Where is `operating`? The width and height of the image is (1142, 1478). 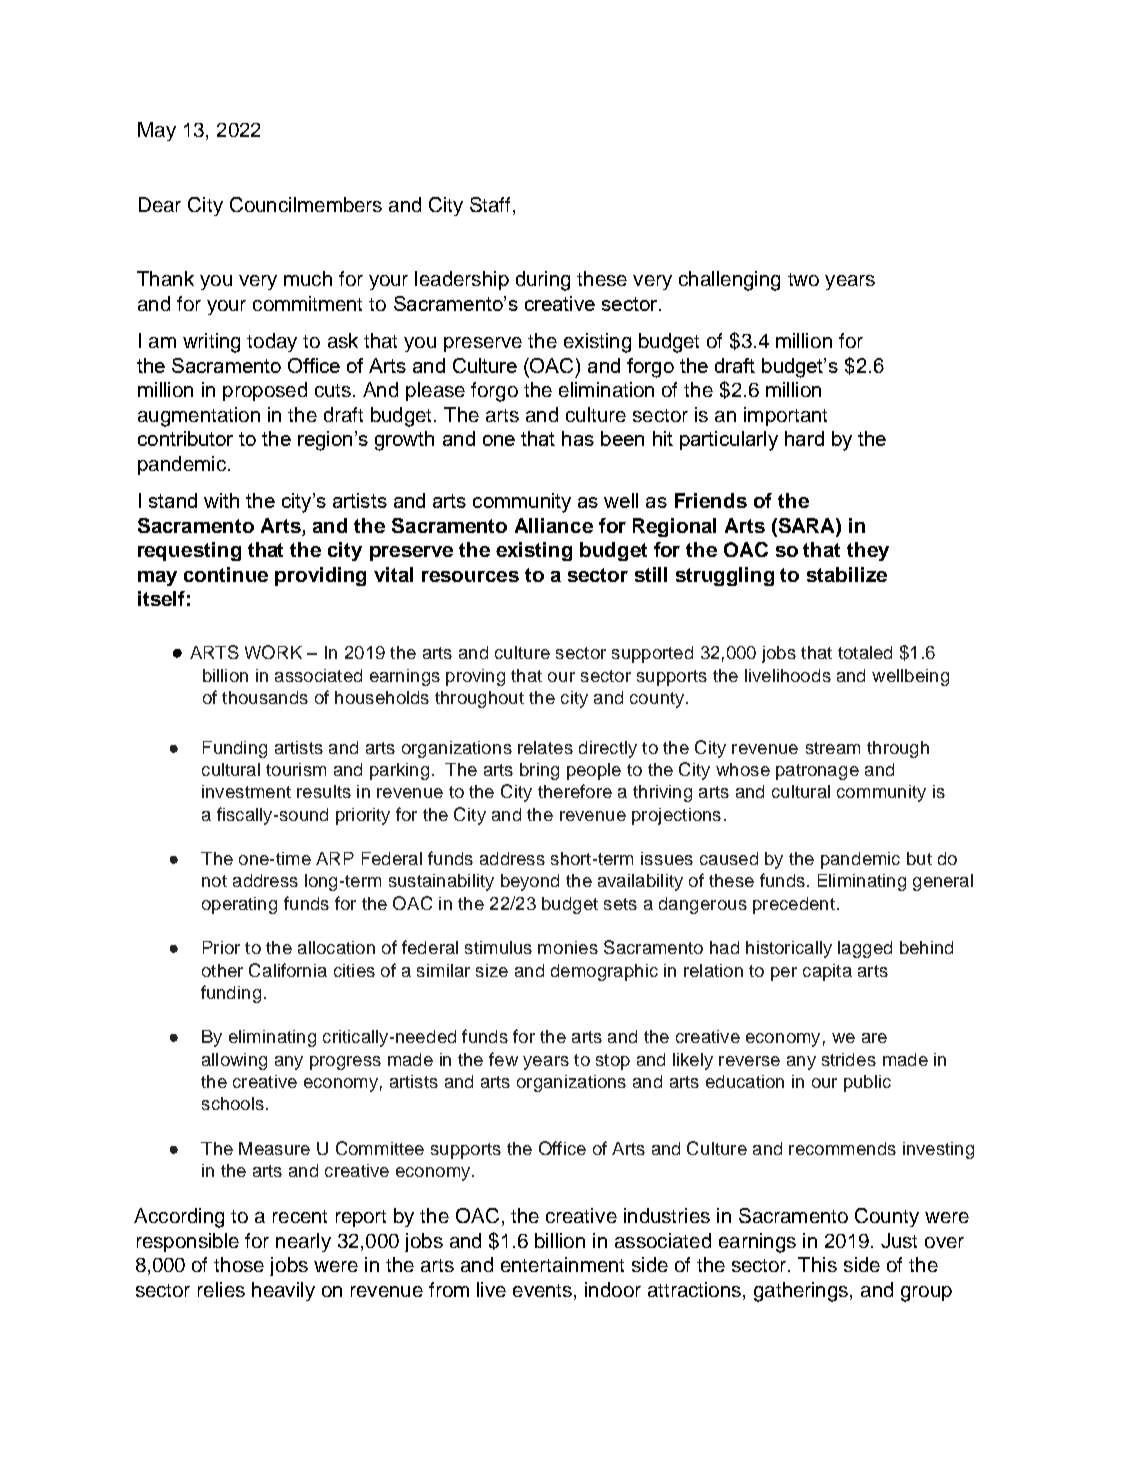
operating is located at coordinates (239, 905).
